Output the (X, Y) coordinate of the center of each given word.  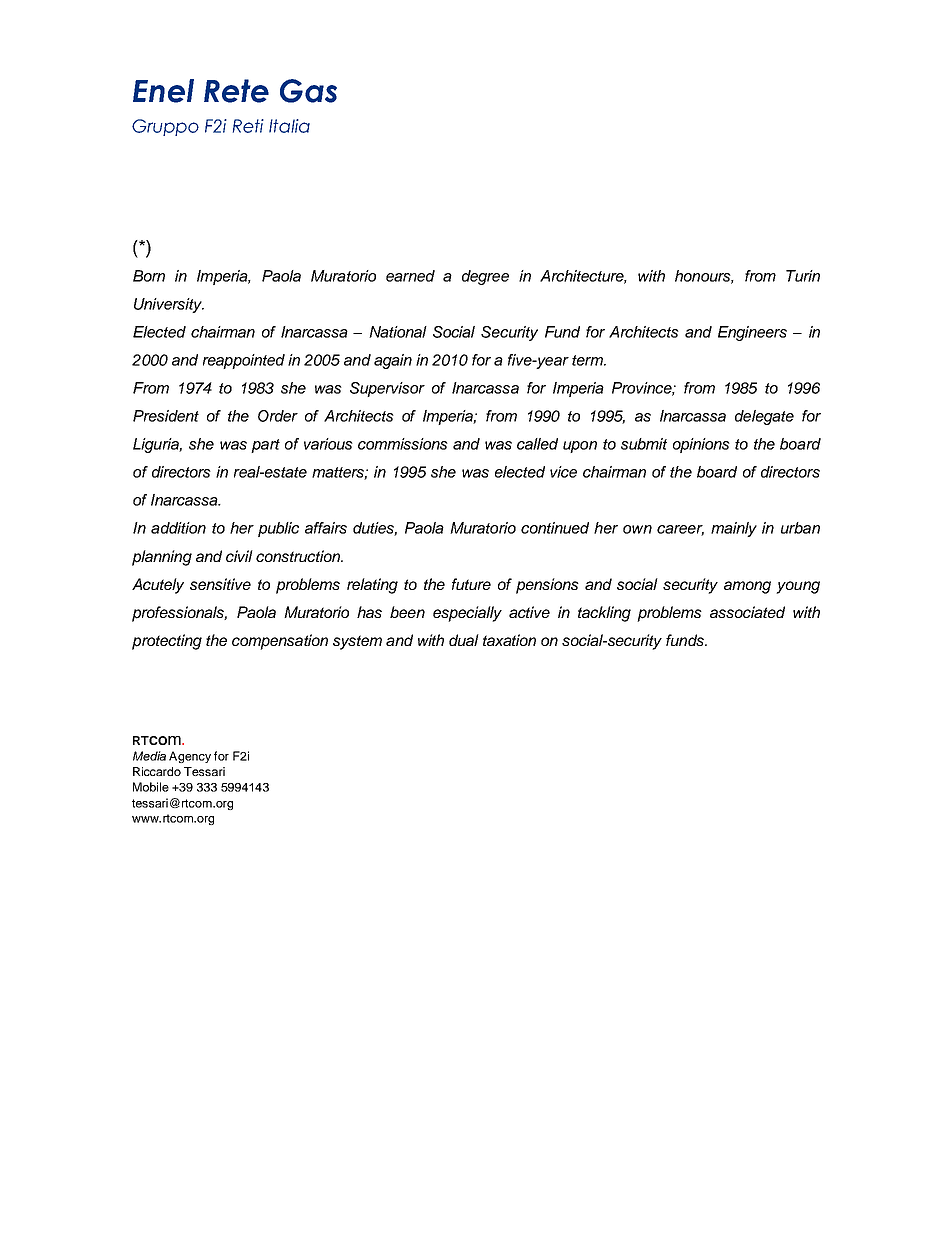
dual (464, 640)
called (537, 444)
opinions (701, 445)
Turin (803, 276)
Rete (236, 91)
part (265, 446)
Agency (190, 757)
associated (747, 612)
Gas (308, 91)
